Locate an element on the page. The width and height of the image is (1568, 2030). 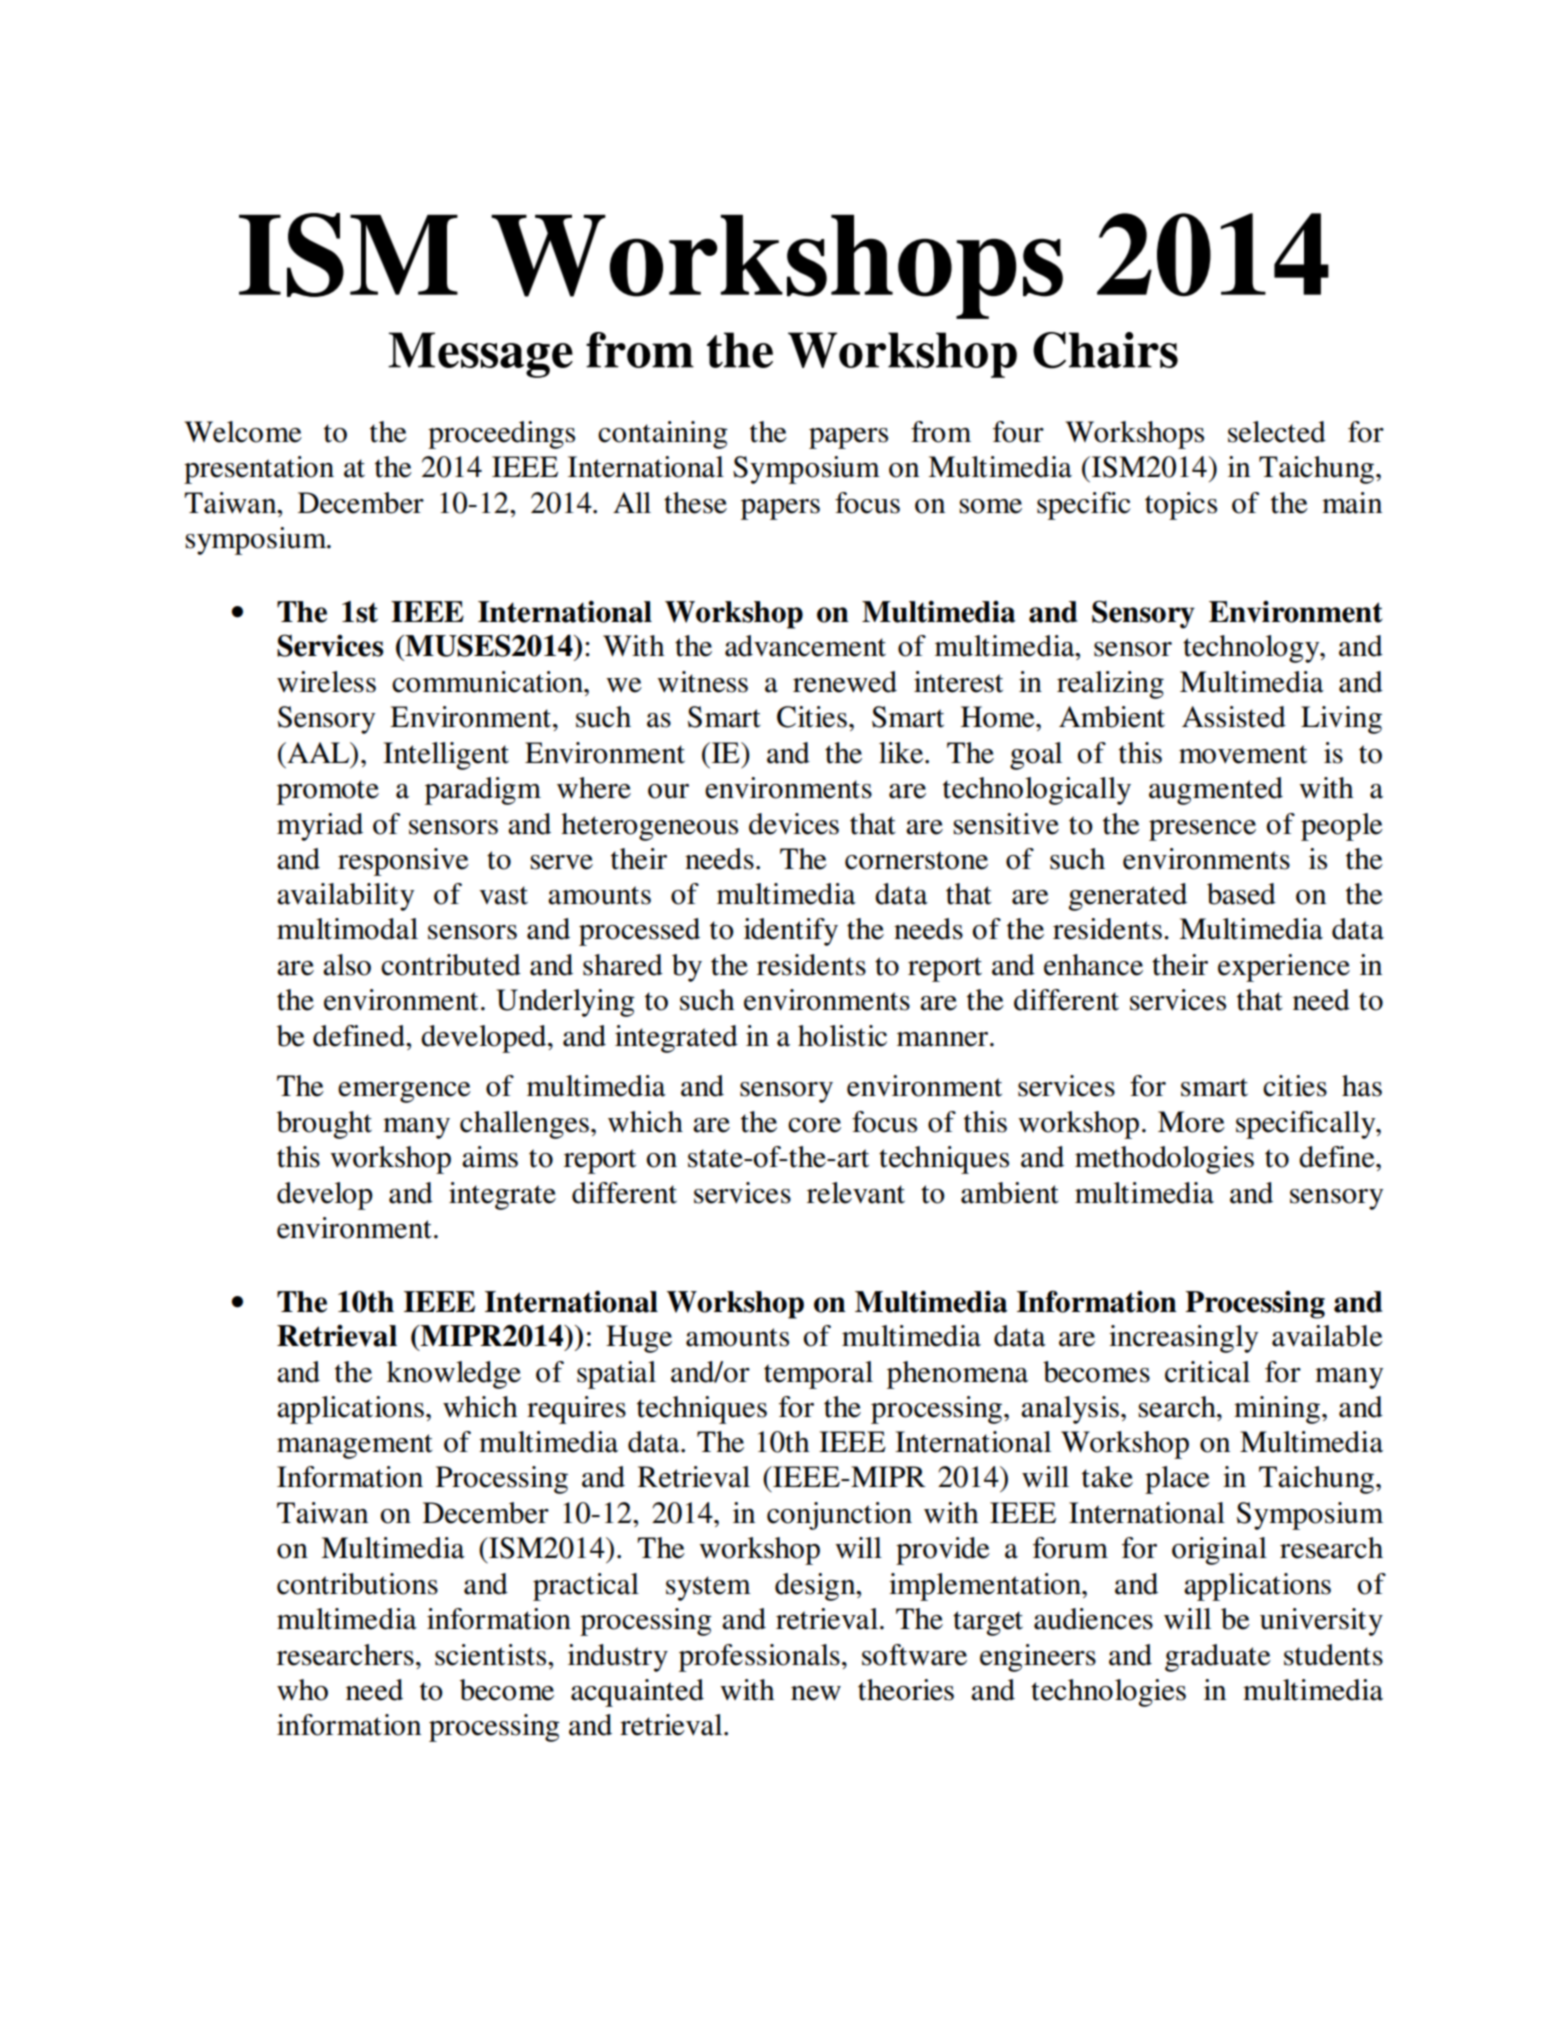
who is located at coordinates (302, 1690).
